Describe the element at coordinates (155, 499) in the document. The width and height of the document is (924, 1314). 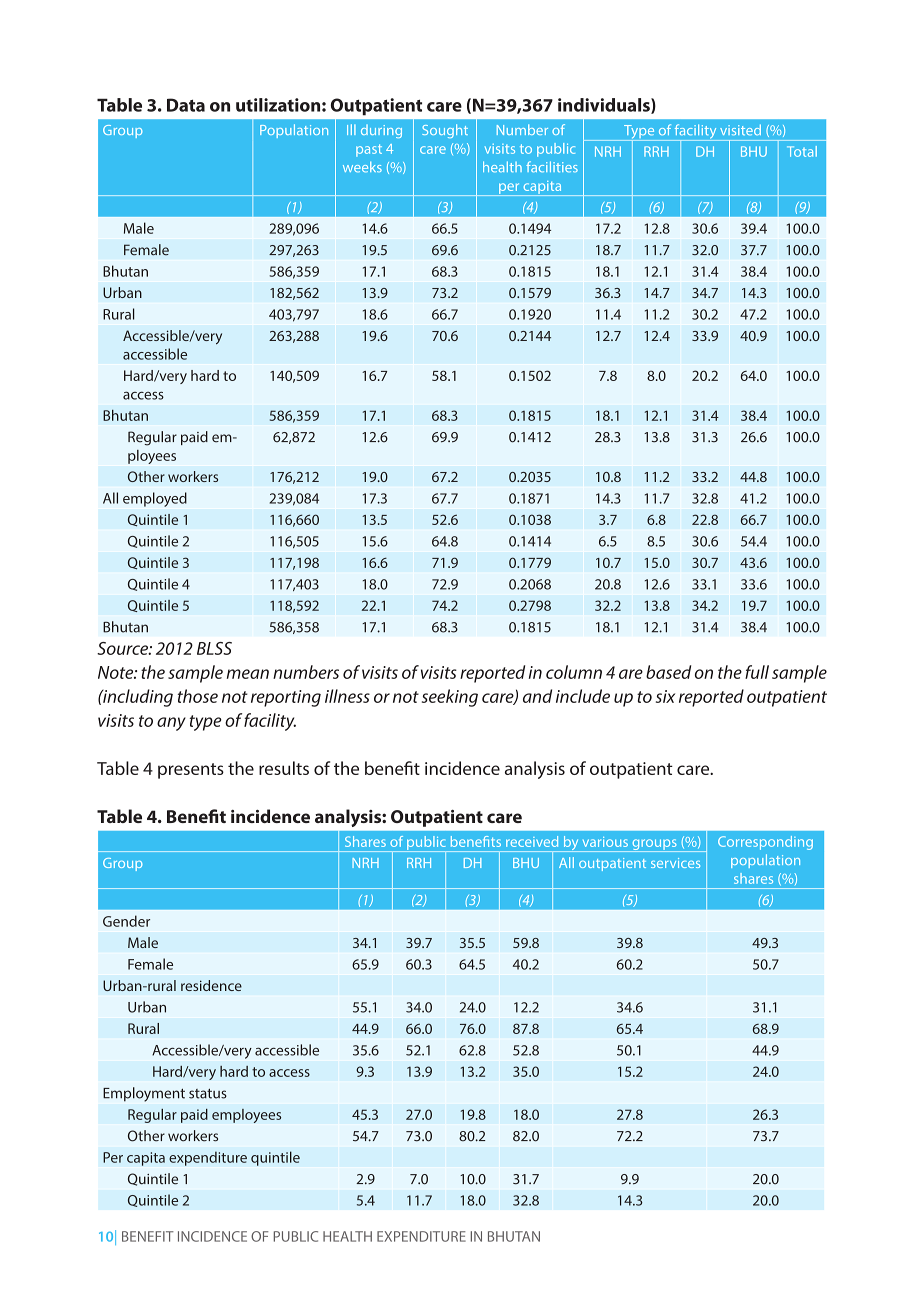
I see `employed` at that location.
